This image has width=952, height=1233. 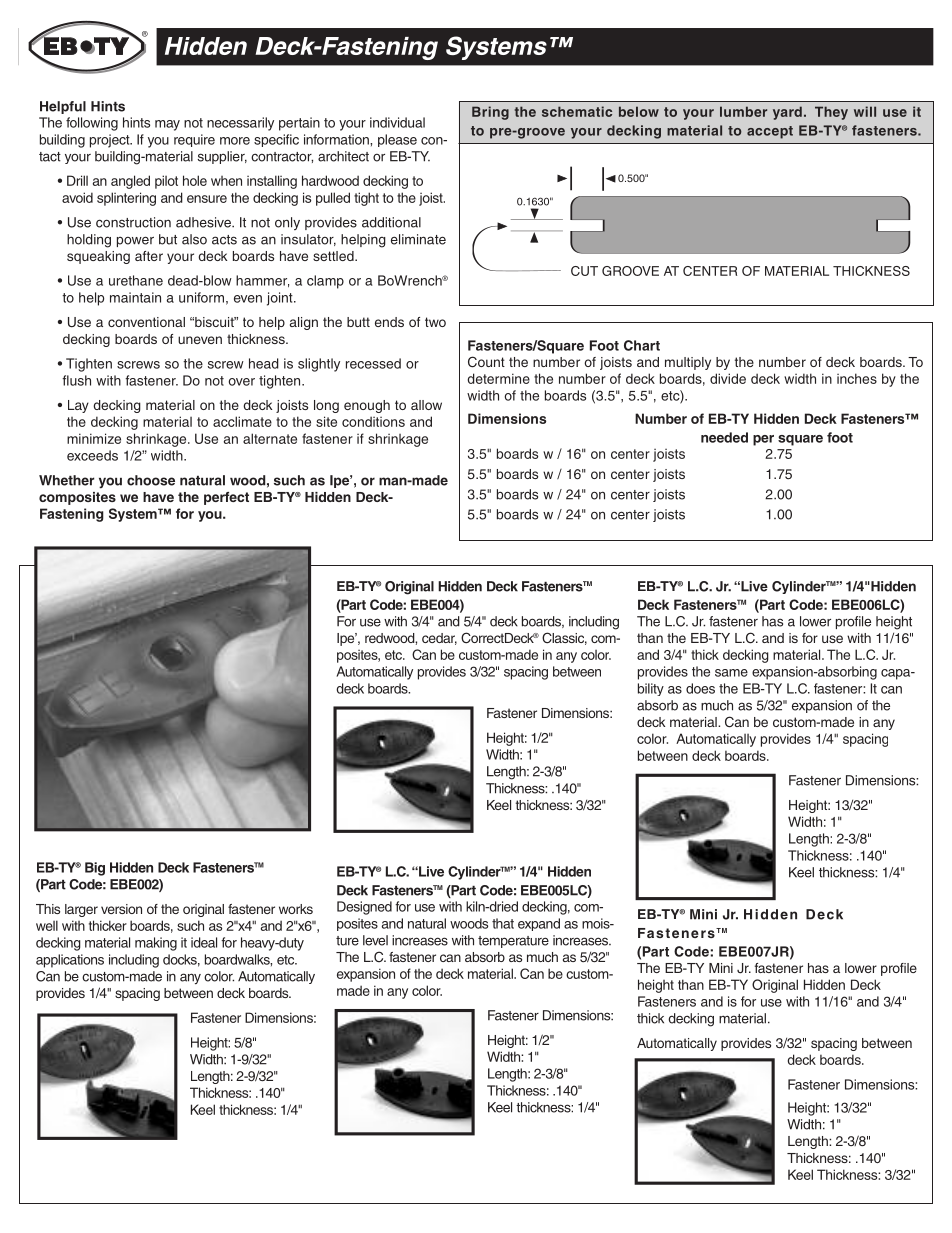 What do you see at coordinates (700, 688) in the image?
I see `does` at bounding box center [700, 688].
